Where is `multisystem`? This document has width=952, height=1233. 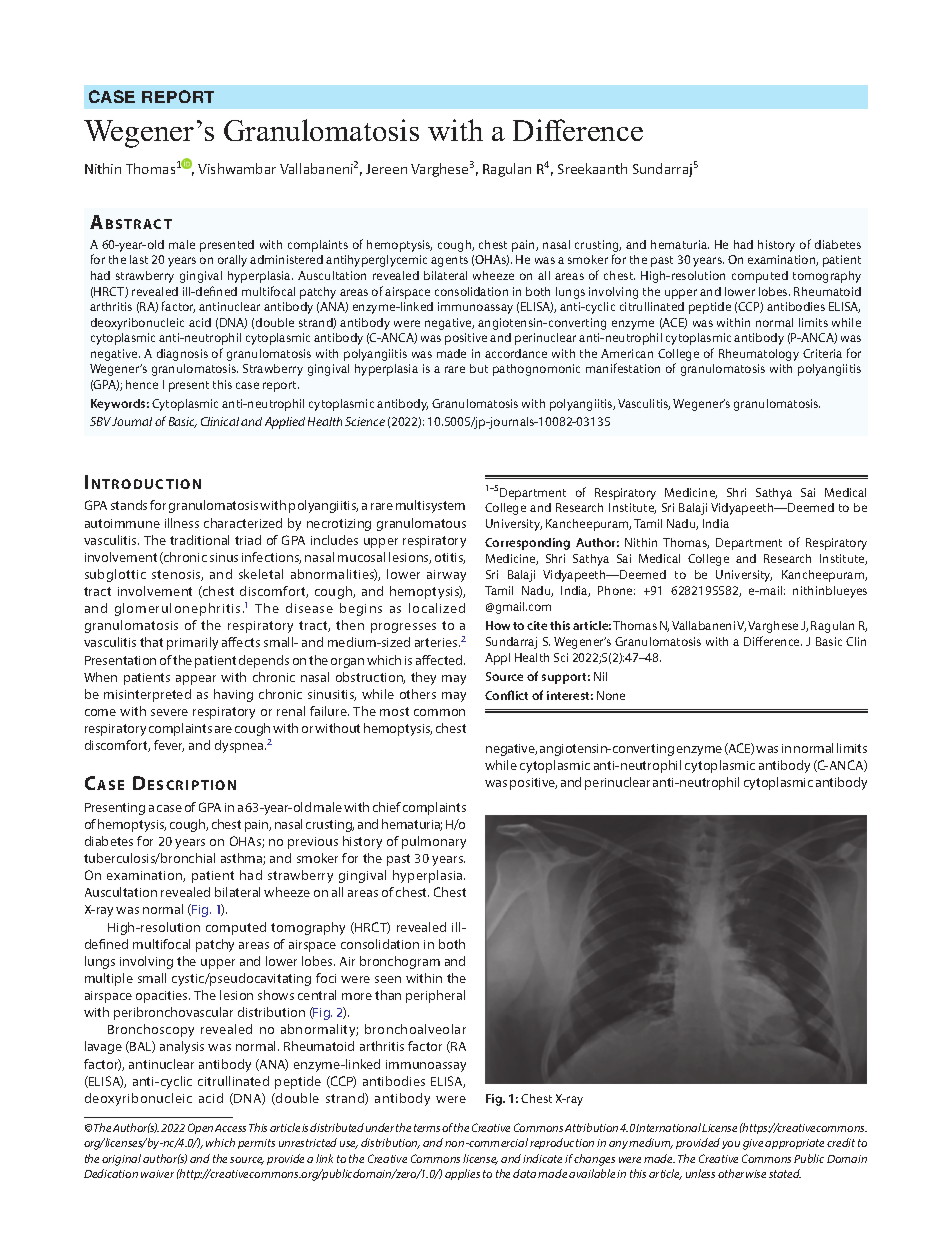
multisystem is located at coordinates (430, 506).
